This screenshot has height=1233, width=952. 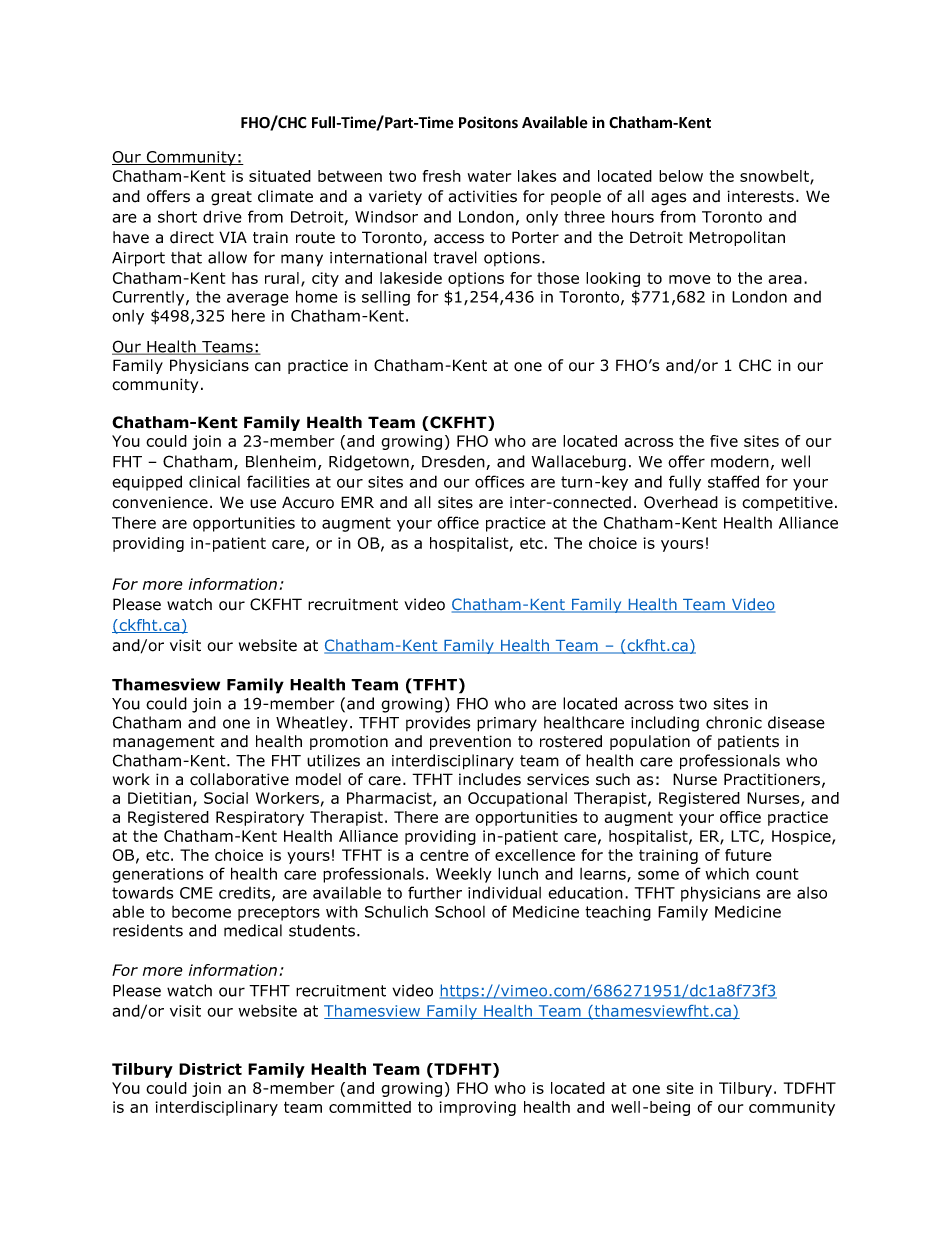 I want to click on which, so click(x=727, y=874).
